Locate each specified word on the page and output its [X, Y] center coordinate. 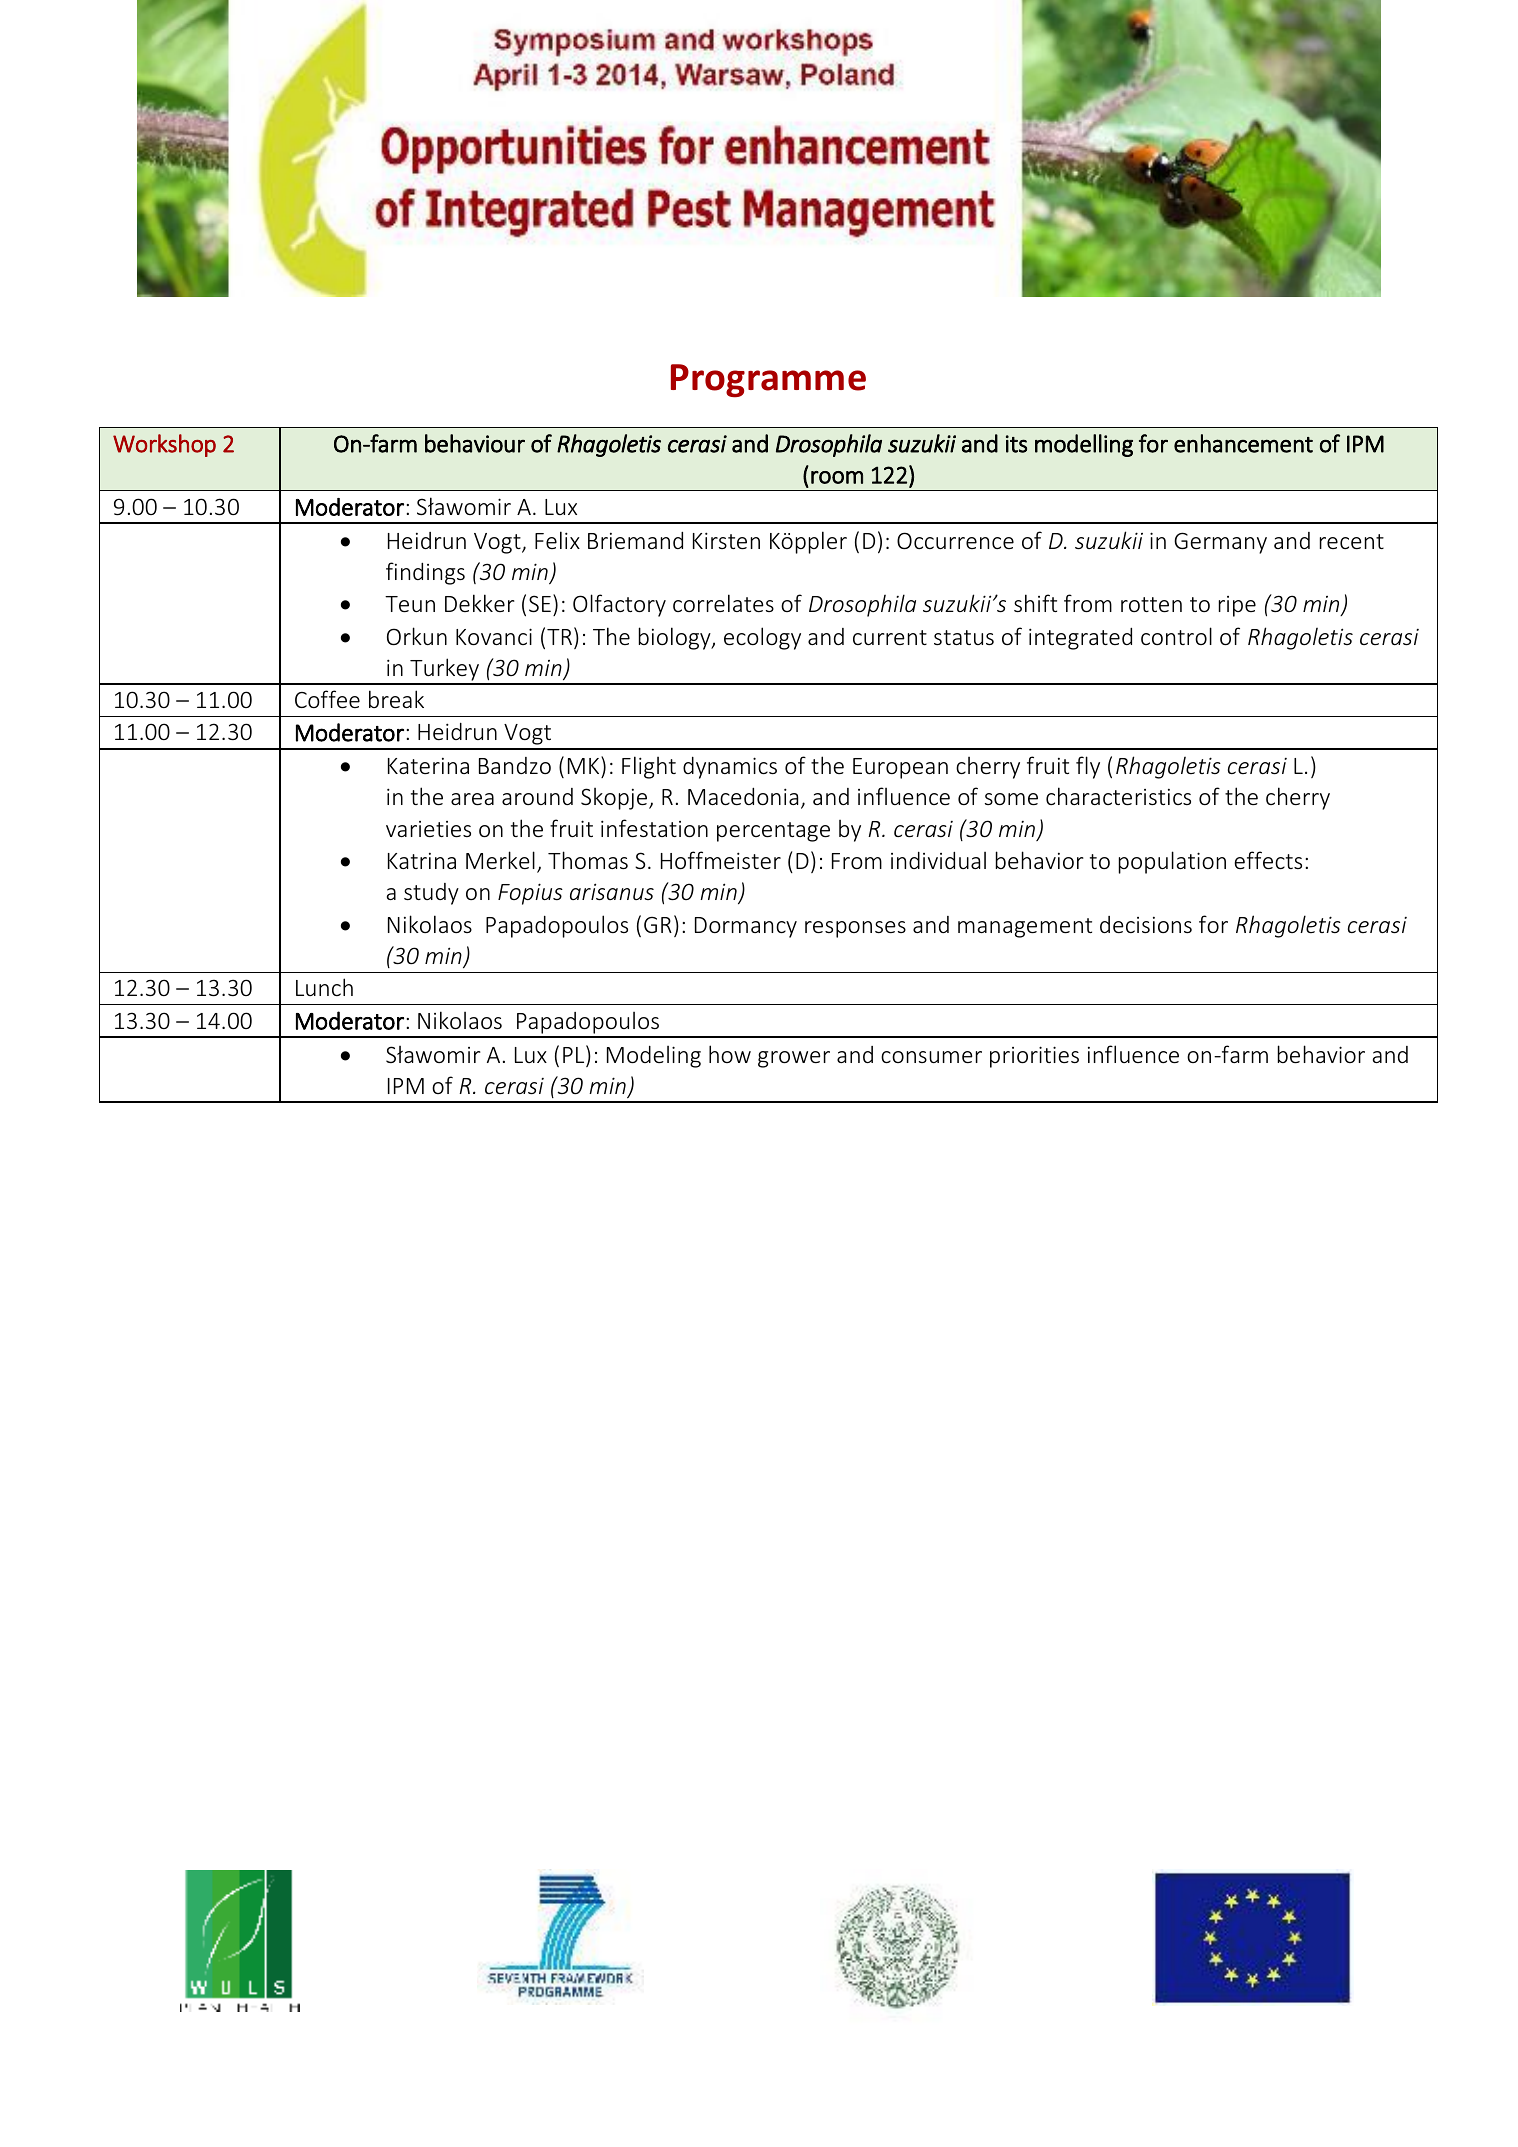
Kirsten [726, 540]
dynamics [730, 768]
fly [1088, 767]
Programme [768, 381]
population [1172, 862]
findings [425, 573]
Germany [1220, 543]
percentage [773, 832]
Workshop [164, 445]
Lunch [324, 987]
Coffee [327, 699]
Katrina [422, 861]
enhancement [1243, 443]
